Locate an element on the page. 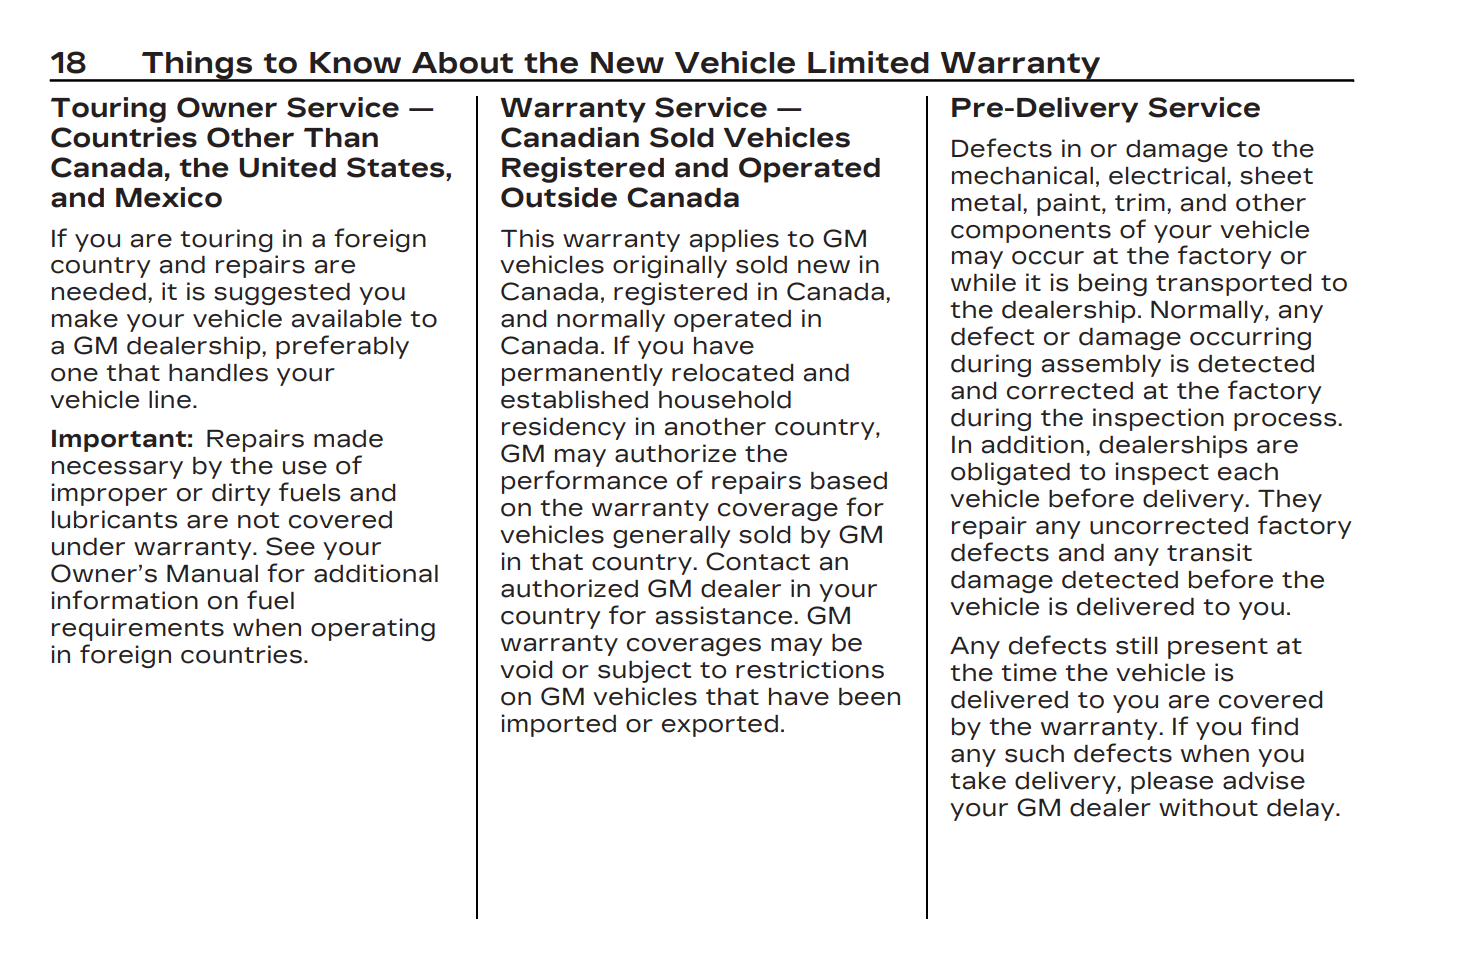 The image size is (1466, 977). electrical is located at coordinates (1167, 175).
